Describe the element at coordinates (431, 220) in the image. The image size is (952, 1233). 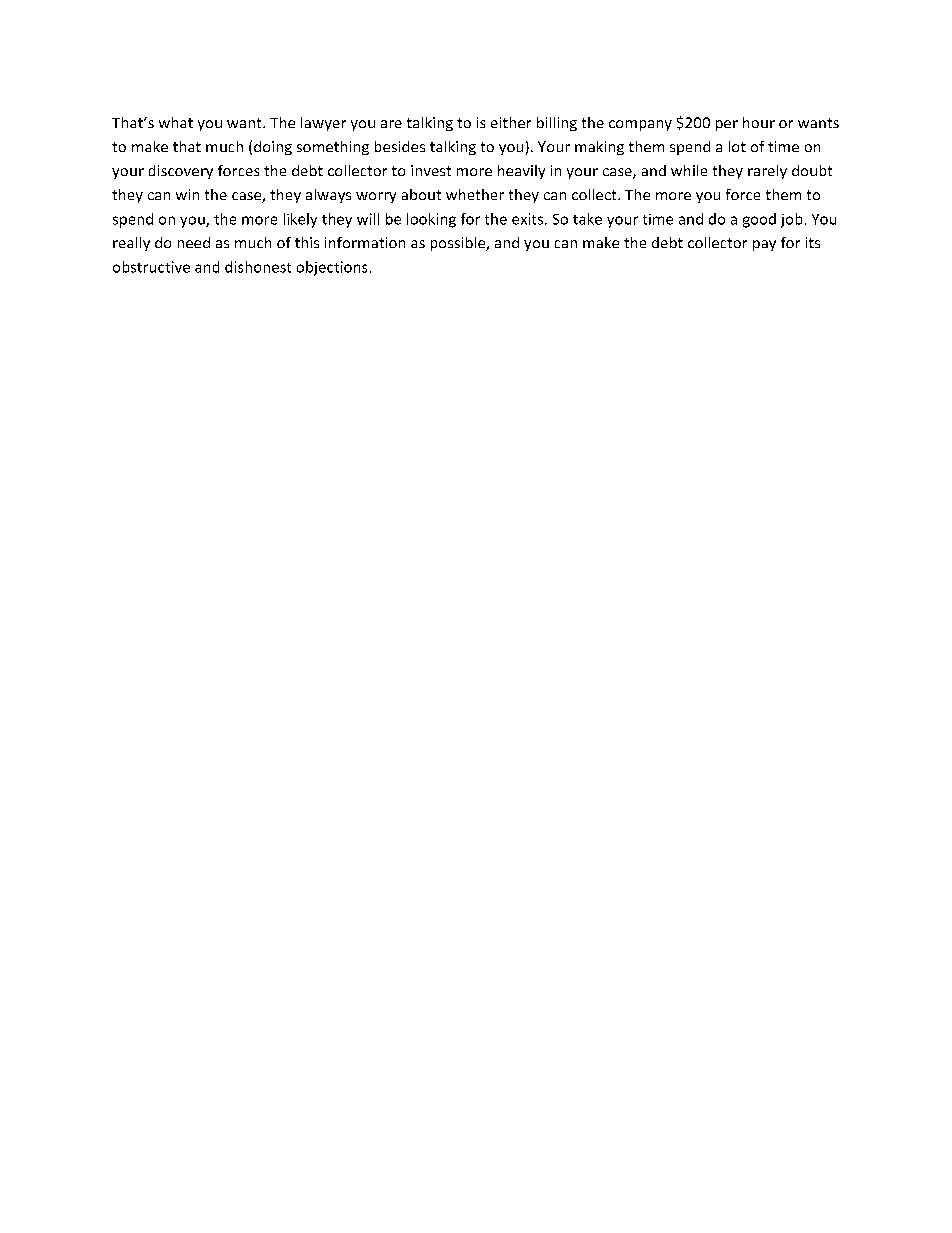
I see `looking` at that location.
